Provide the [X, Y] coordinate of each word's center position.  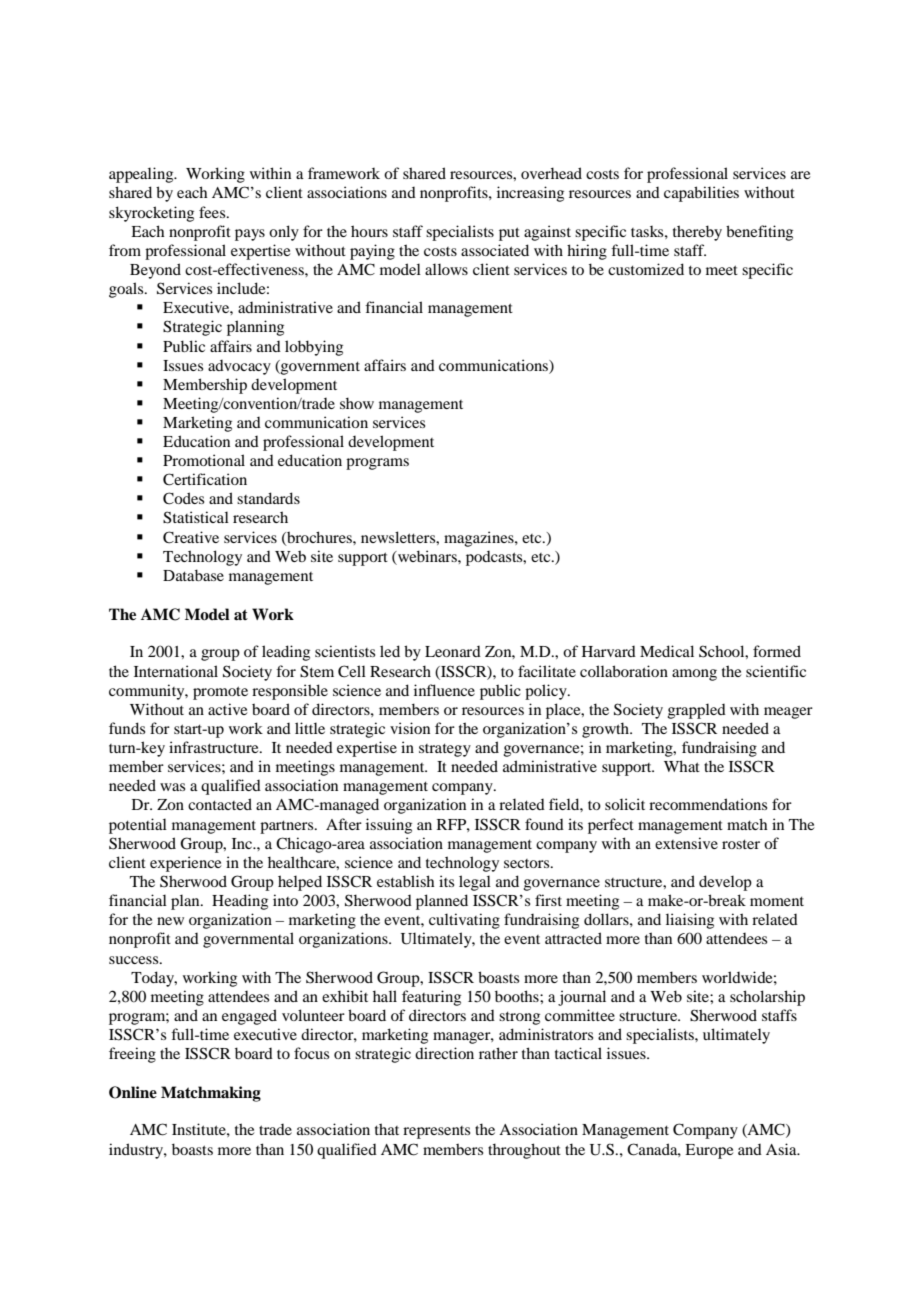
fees [213, 212]
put [509, 234]
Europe [709, 1151]
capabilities [701, 194]
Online [133, 1092]
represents [436, 1132]
